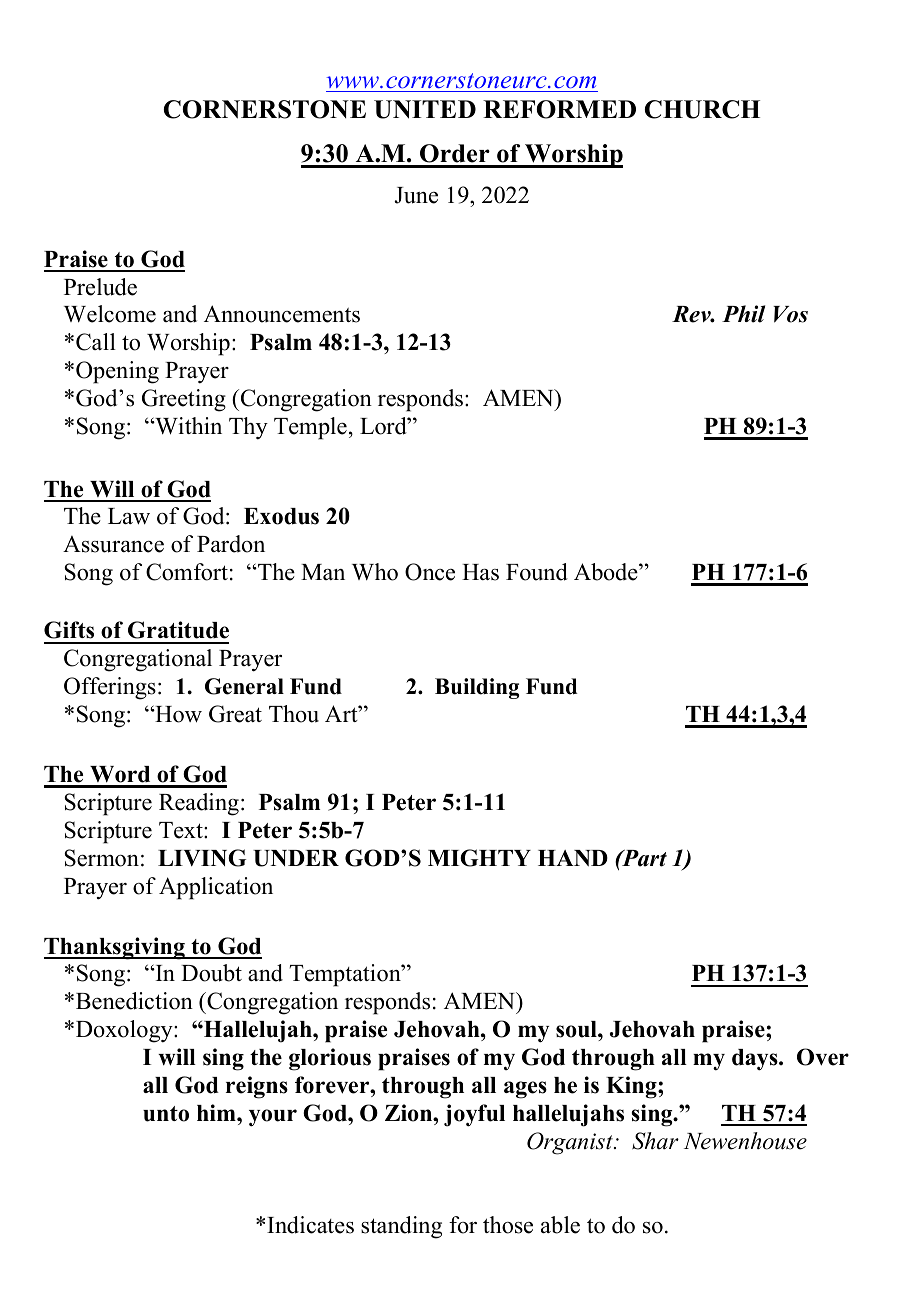 This screenshot has width=924, height=1313. Describe the element at coordinates (607, 572) in the screenshot. I see `Abode` at that location.
